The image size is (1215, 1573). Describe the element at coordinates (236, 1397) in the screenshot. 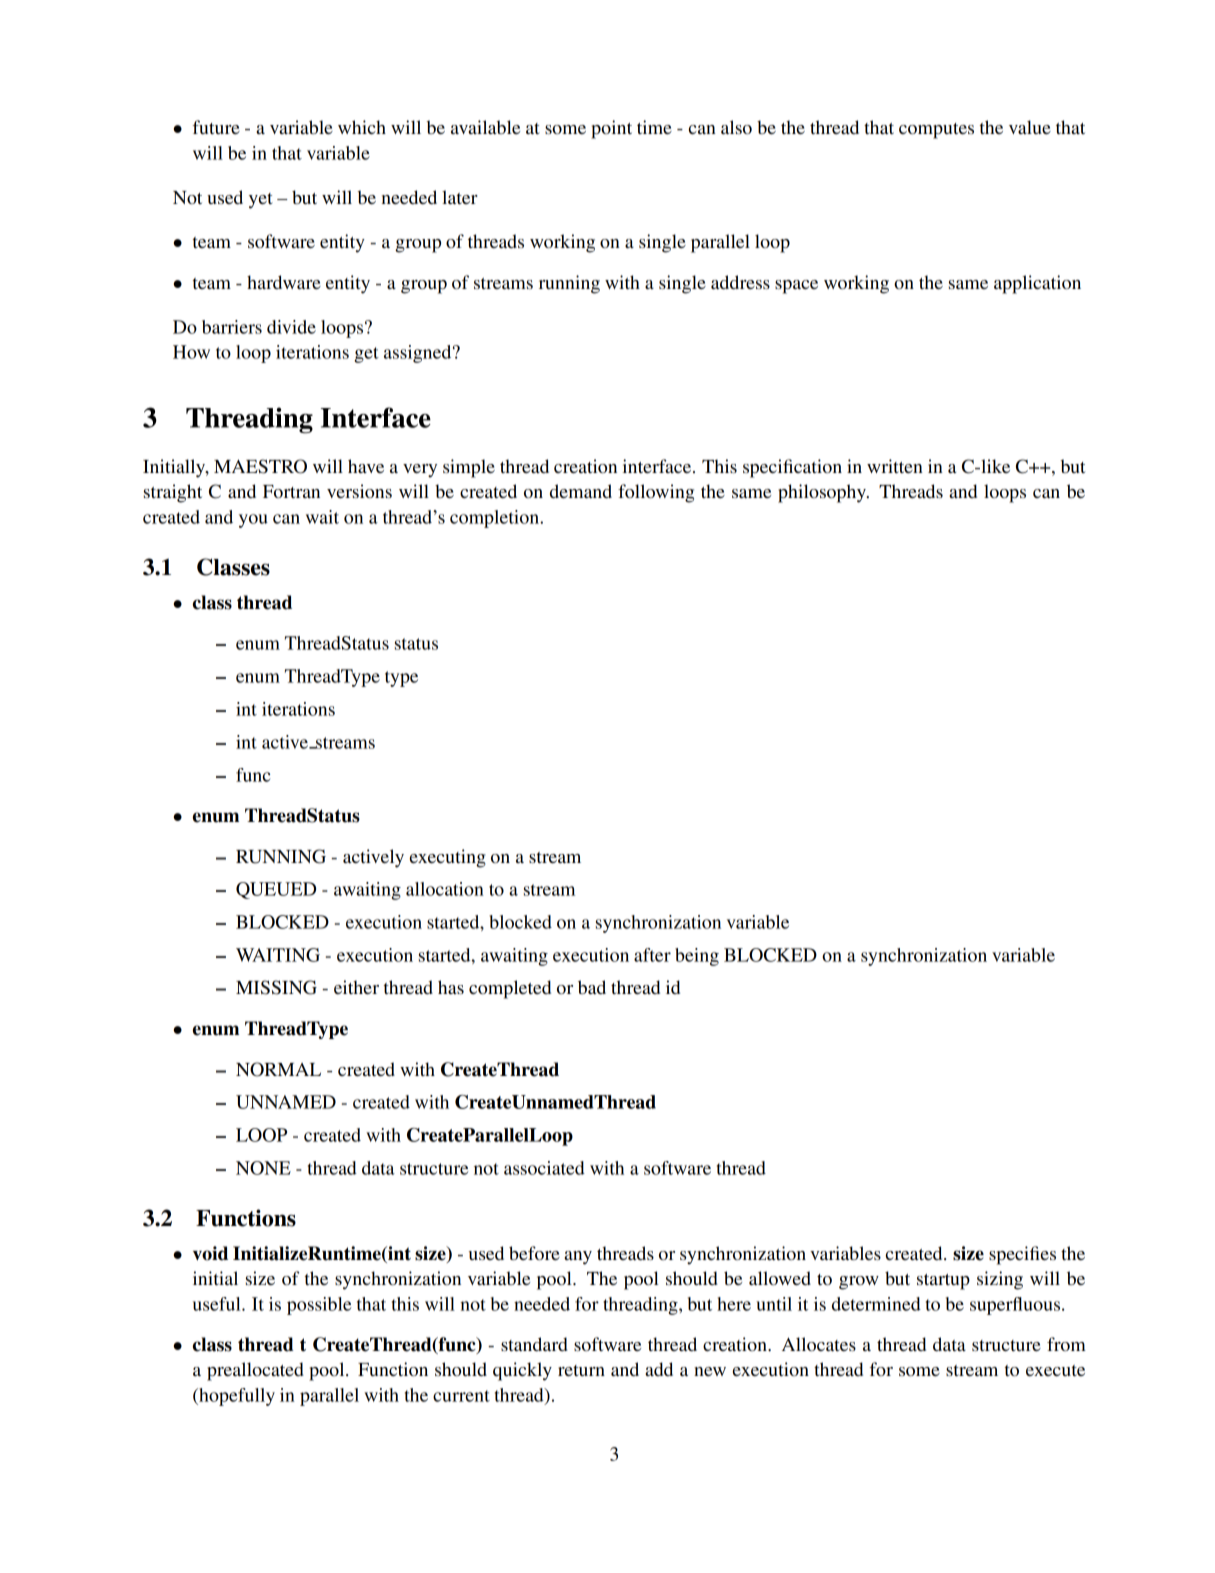

I see `hopefully` at that location.
